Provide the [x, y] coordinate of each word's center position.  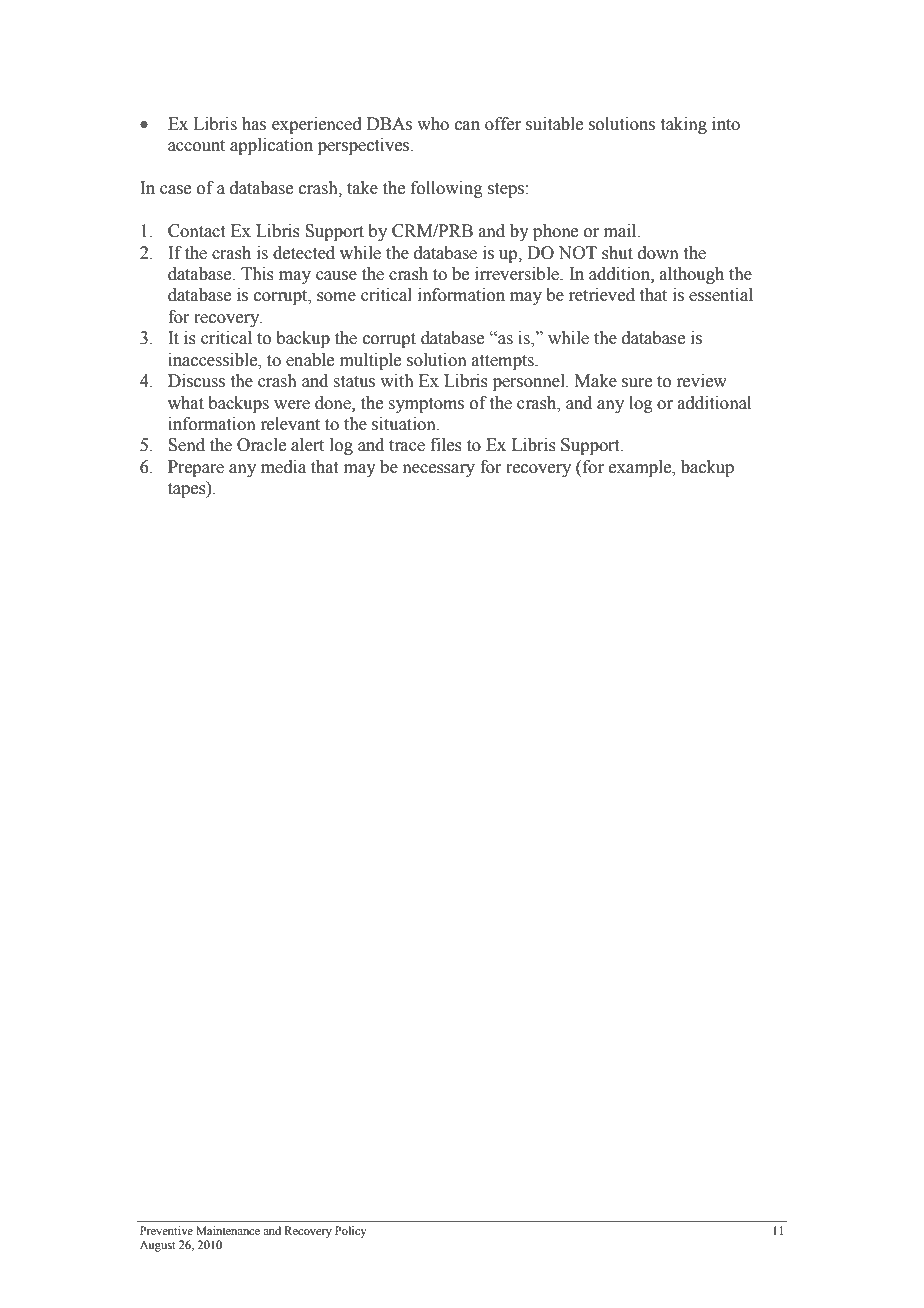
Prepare [196, 468]
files [446, 445]
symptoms [426, 405]
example [641, 468]
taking [684, 125]
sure [637, 383]
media [283, 467]
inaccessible [214, 360]
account [196, 146]
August [158, 1246]
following [447, 189]
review [701, 381]
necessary [439, 470]
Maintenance [228, 1230]
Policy [351, 1232]
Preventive [166, 1230]
